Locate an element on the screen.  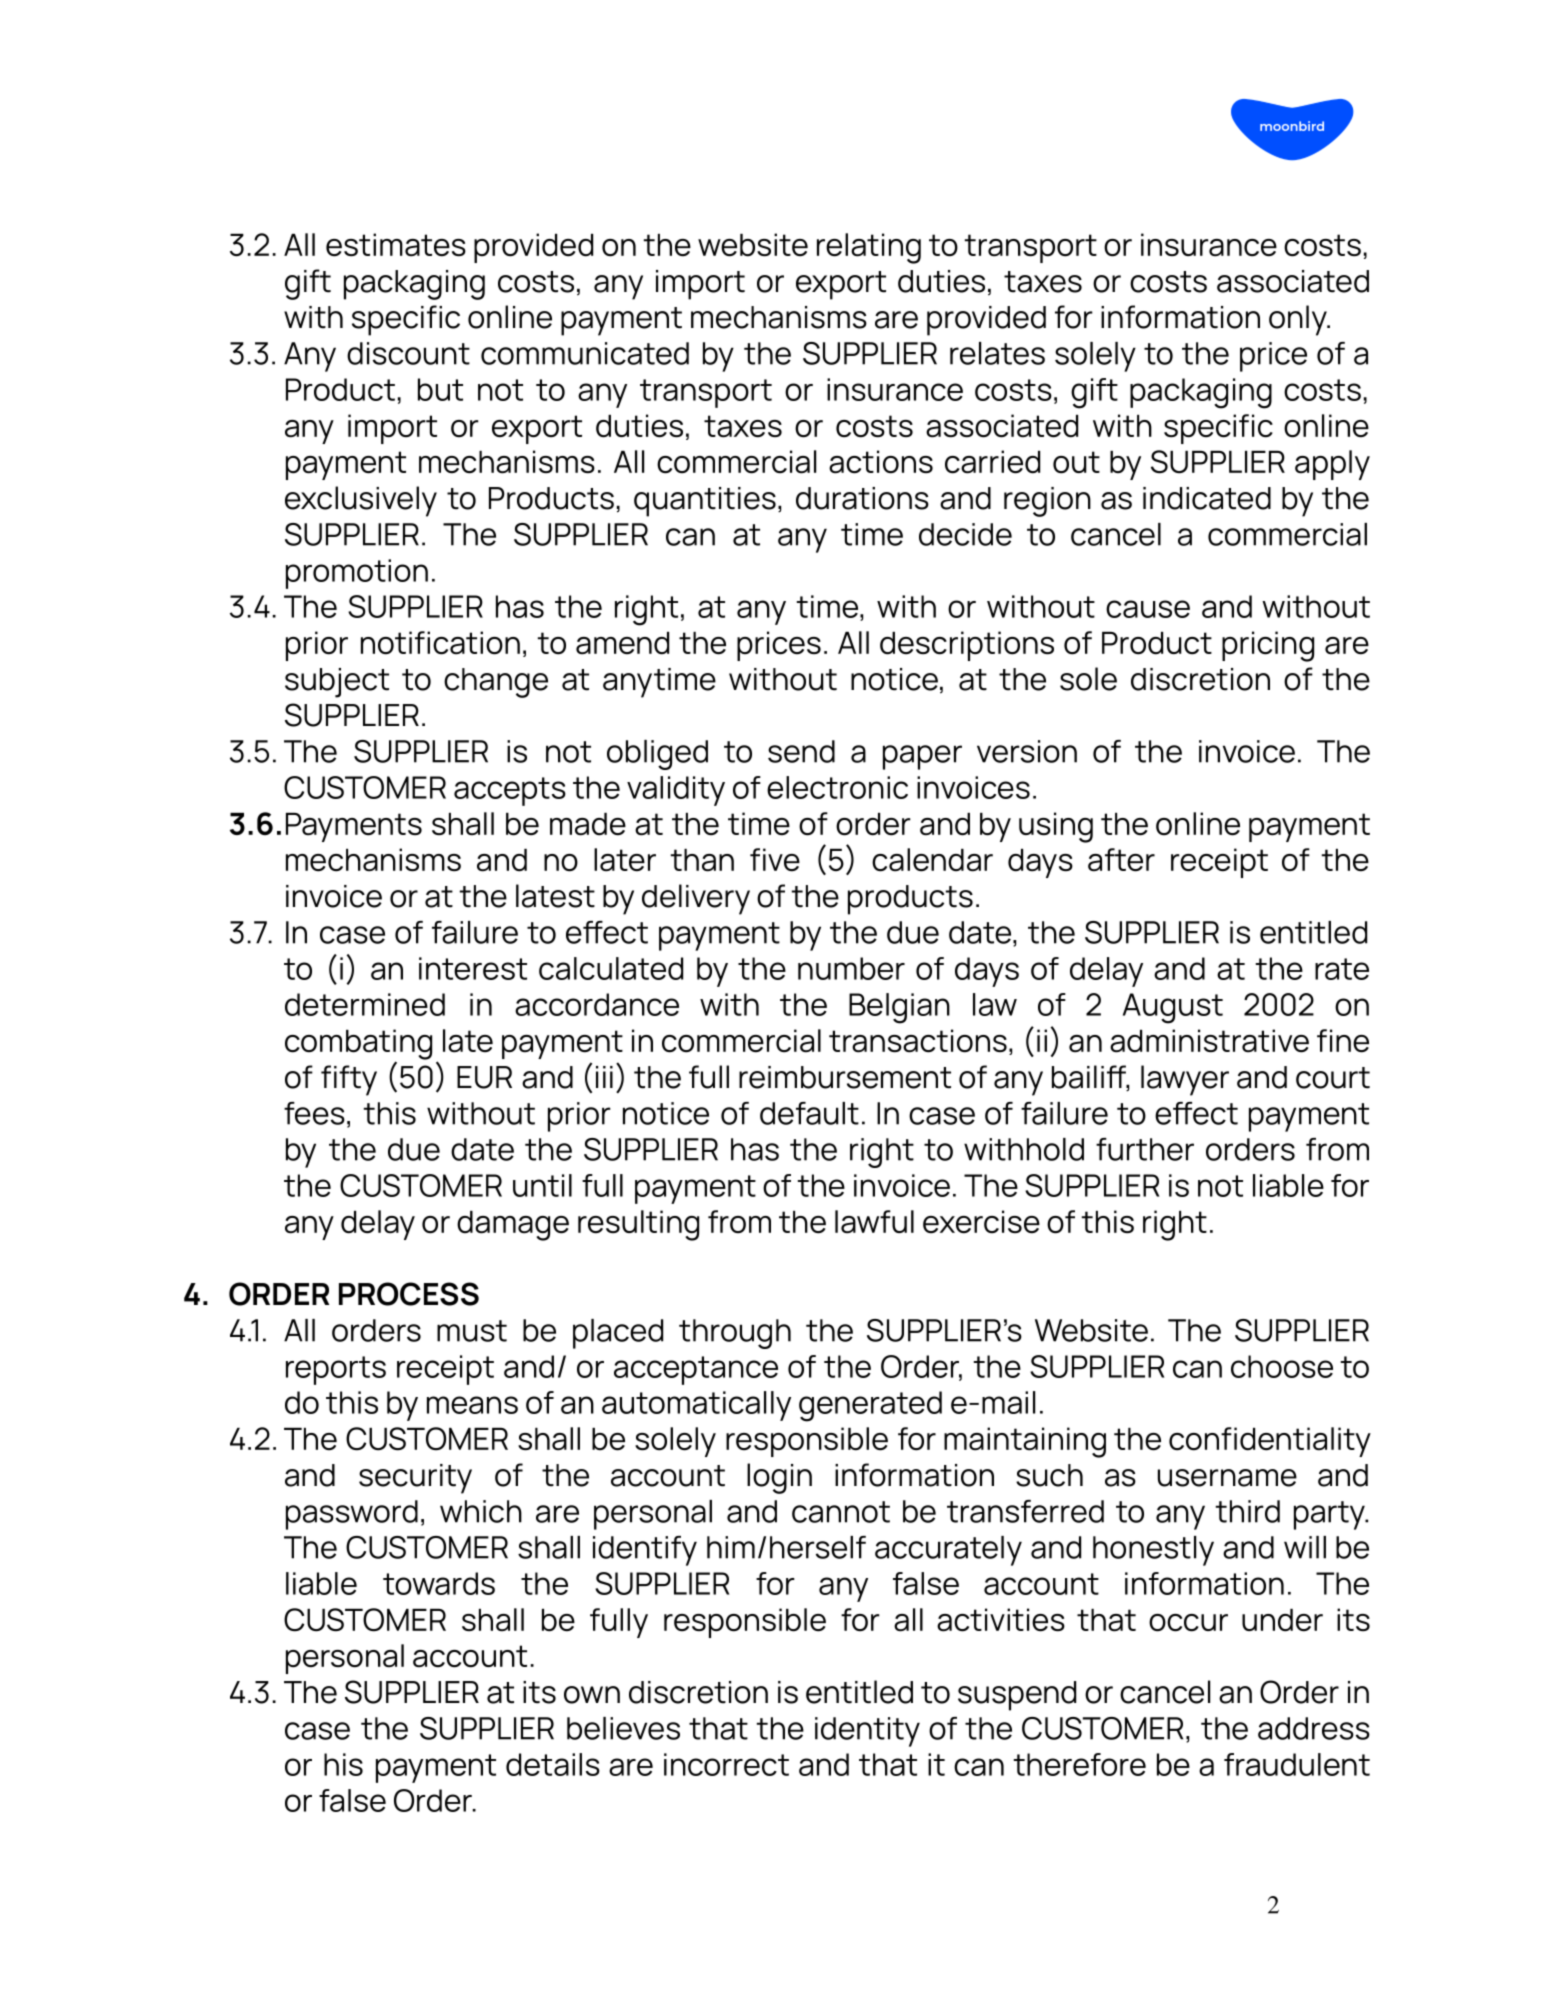
relating is located at coordinates (869, 248).
